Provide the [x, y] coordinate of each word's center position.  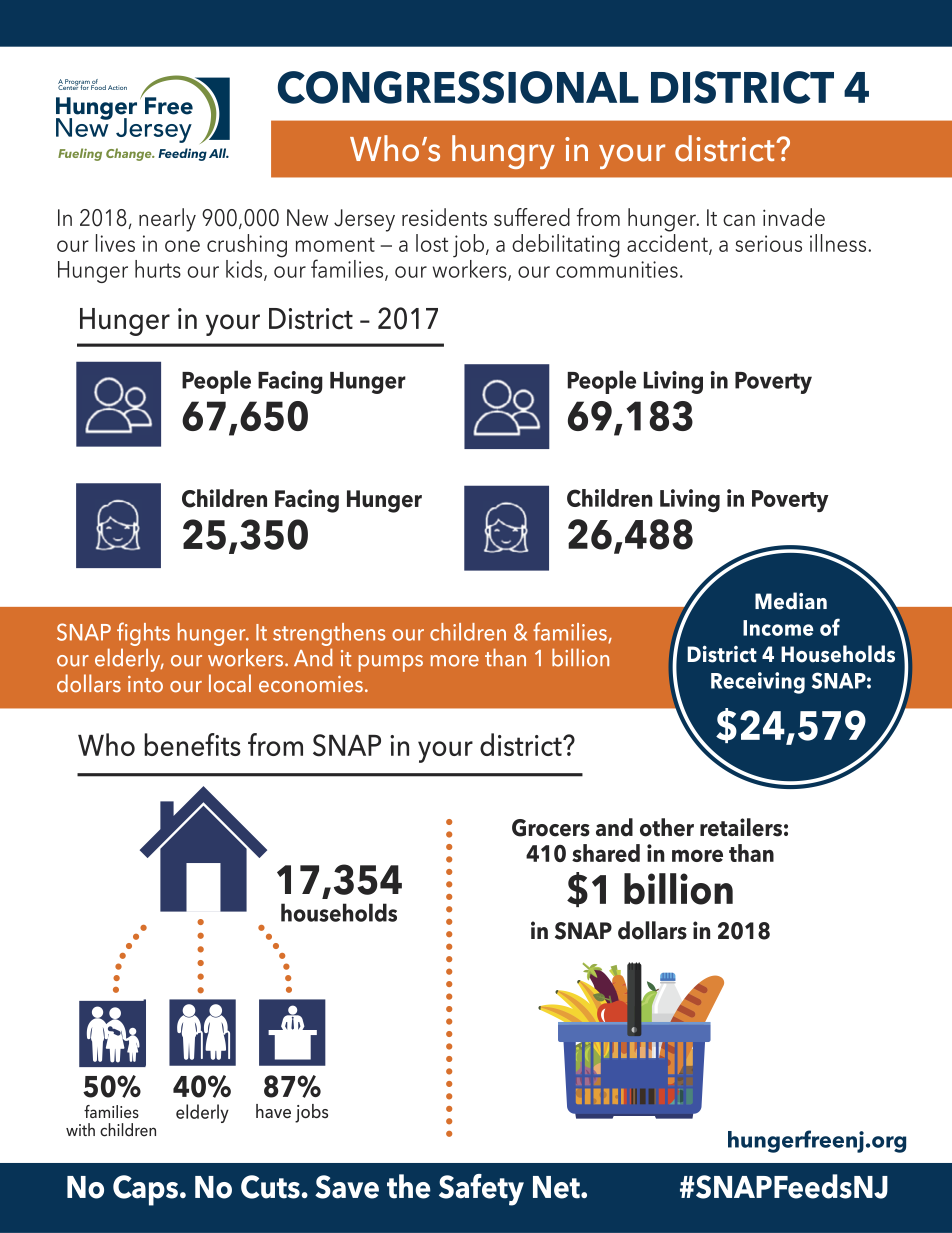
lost [432, 243]
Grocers [551, 828]
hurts [158, 269]
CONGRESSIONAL [458, 87]
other [667, 827]
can [739, 220]
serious [769, 243]
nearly [167, 220]
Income [778, 628]
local [230, 683]
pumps [391, 663]
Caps [145, 1190]
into [145, 684]
